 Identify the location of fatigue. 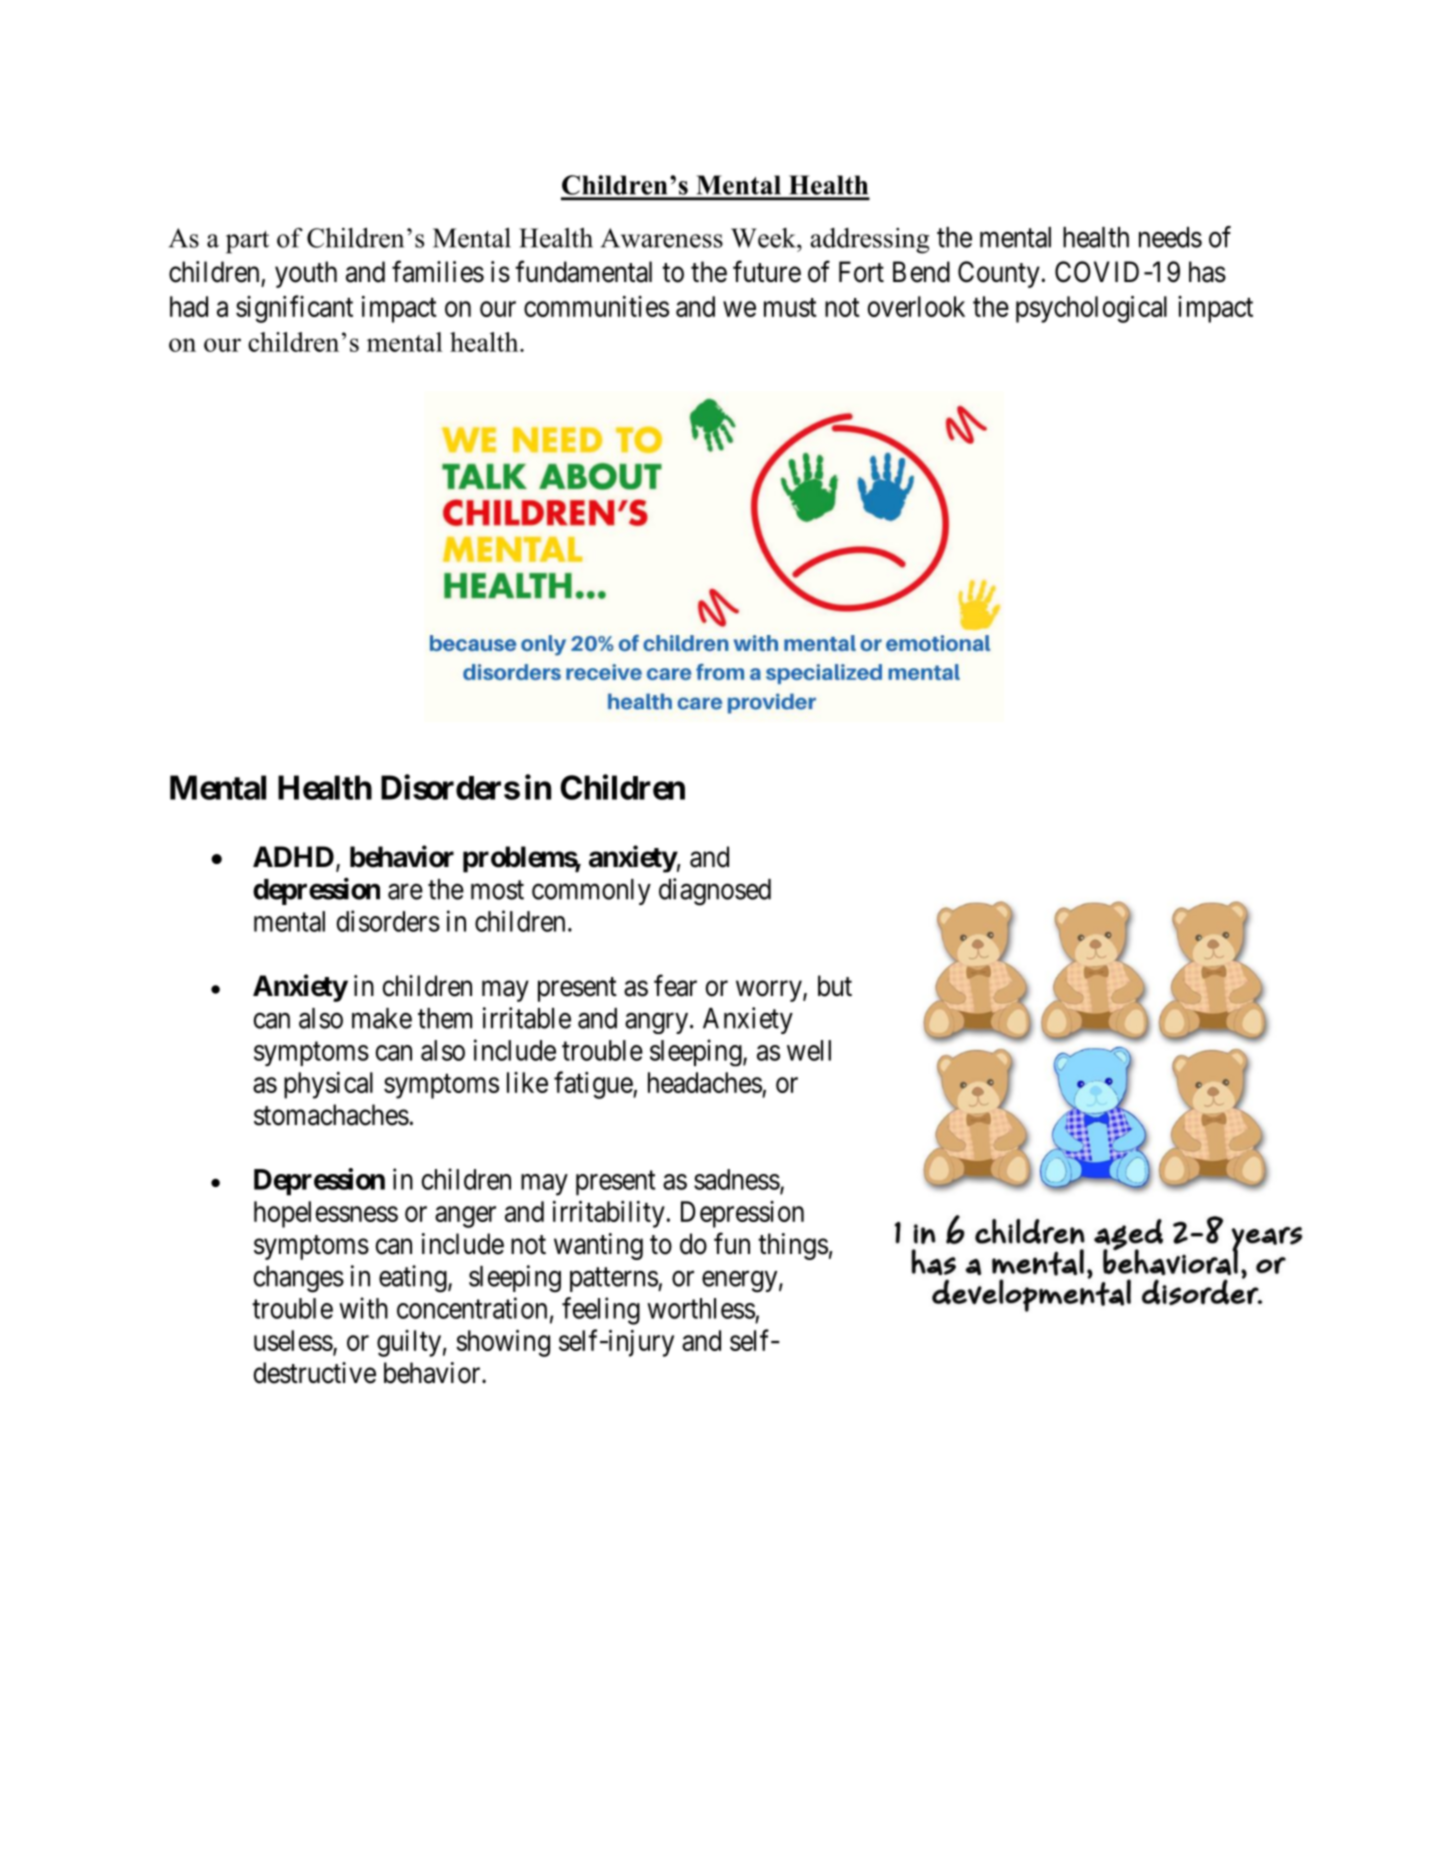
(594, 1085).
